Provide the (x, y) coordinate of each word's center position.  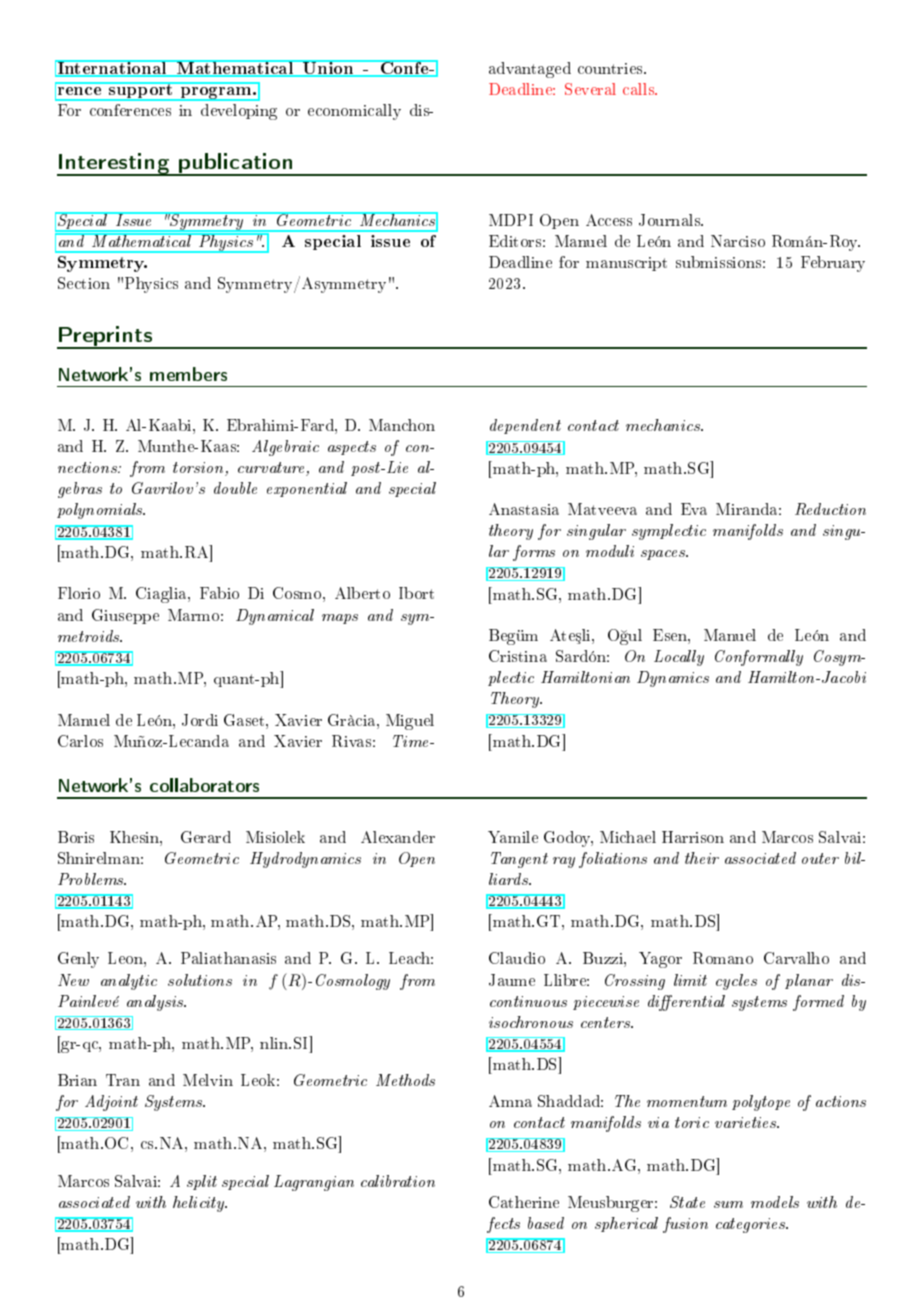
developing (239, 112)
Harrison (693, 837)
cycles (736, 982)
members (188, 374)
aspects (352, 448)
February (833, 264)
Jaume (512, 980)
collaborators (204, 785)
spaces (664, 555)
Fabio (219, 593)
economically (354, 112)
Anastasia (524, 509)
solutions (200, 980)
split (202, 1182)
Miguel (410, 722)
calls (640, 89)
